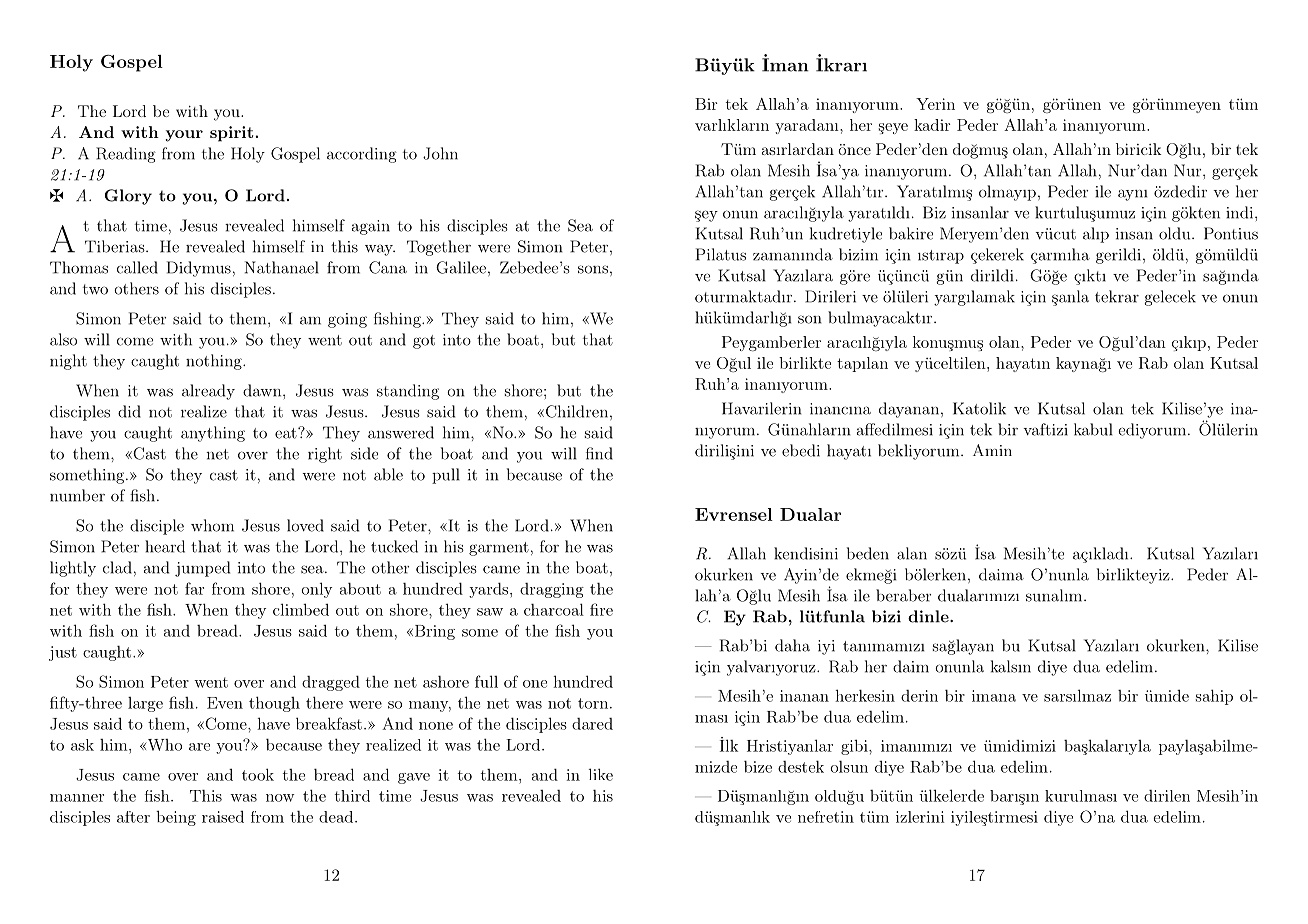  Describe the element at coordinates (919, 696) in the screenshot. I see `derin` at that location.
